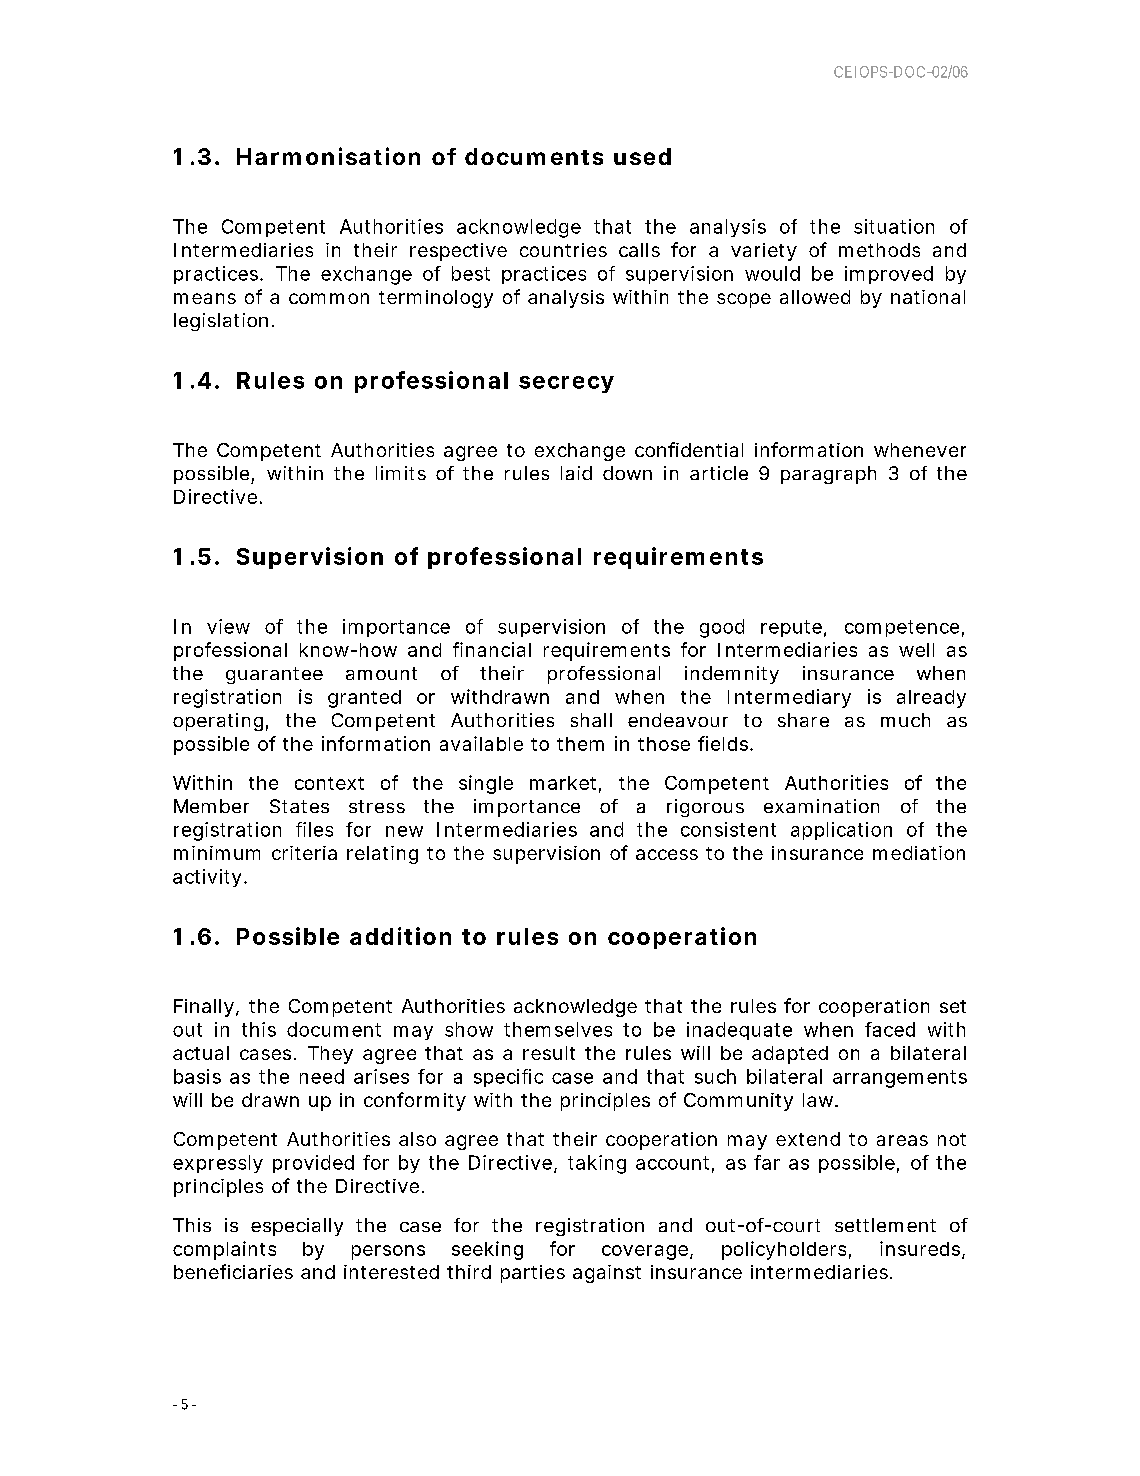  Describe the element at coordinates (890, 1029) in the document. I see `faced` at that location.
